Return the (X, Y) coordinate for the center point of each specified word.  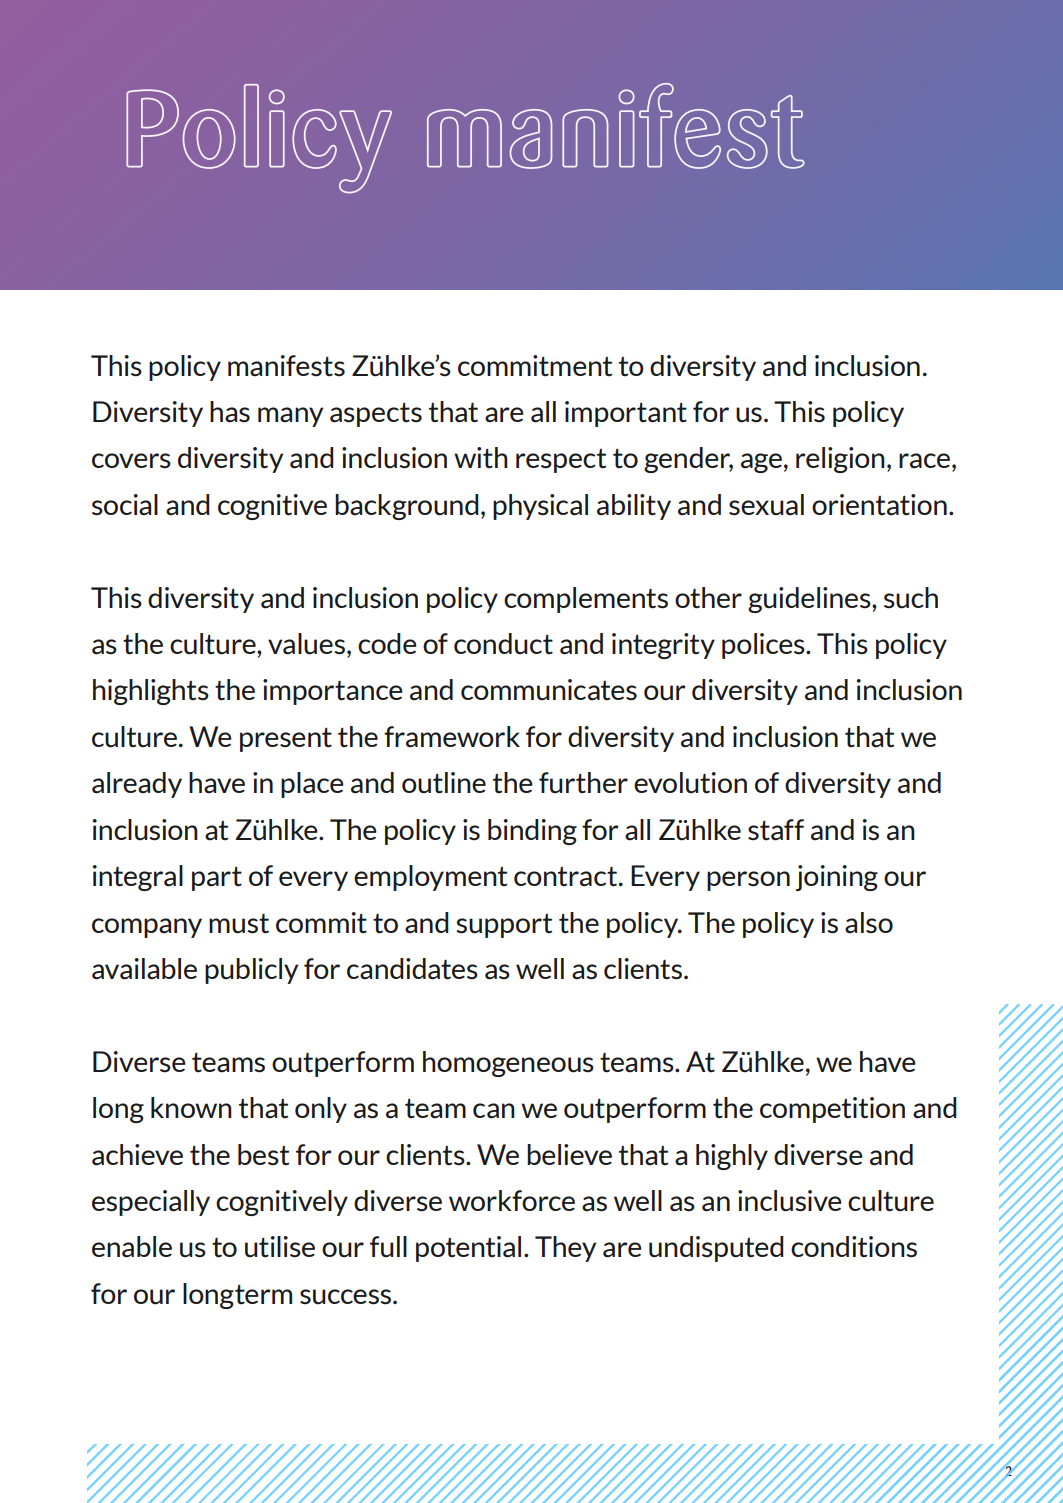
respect (561, 461)
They (565, 1249)
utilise (280, 1247)
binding (532, 832)
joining (837, 878)
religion (840, 460)
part (217, 879)
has (230, 412)
